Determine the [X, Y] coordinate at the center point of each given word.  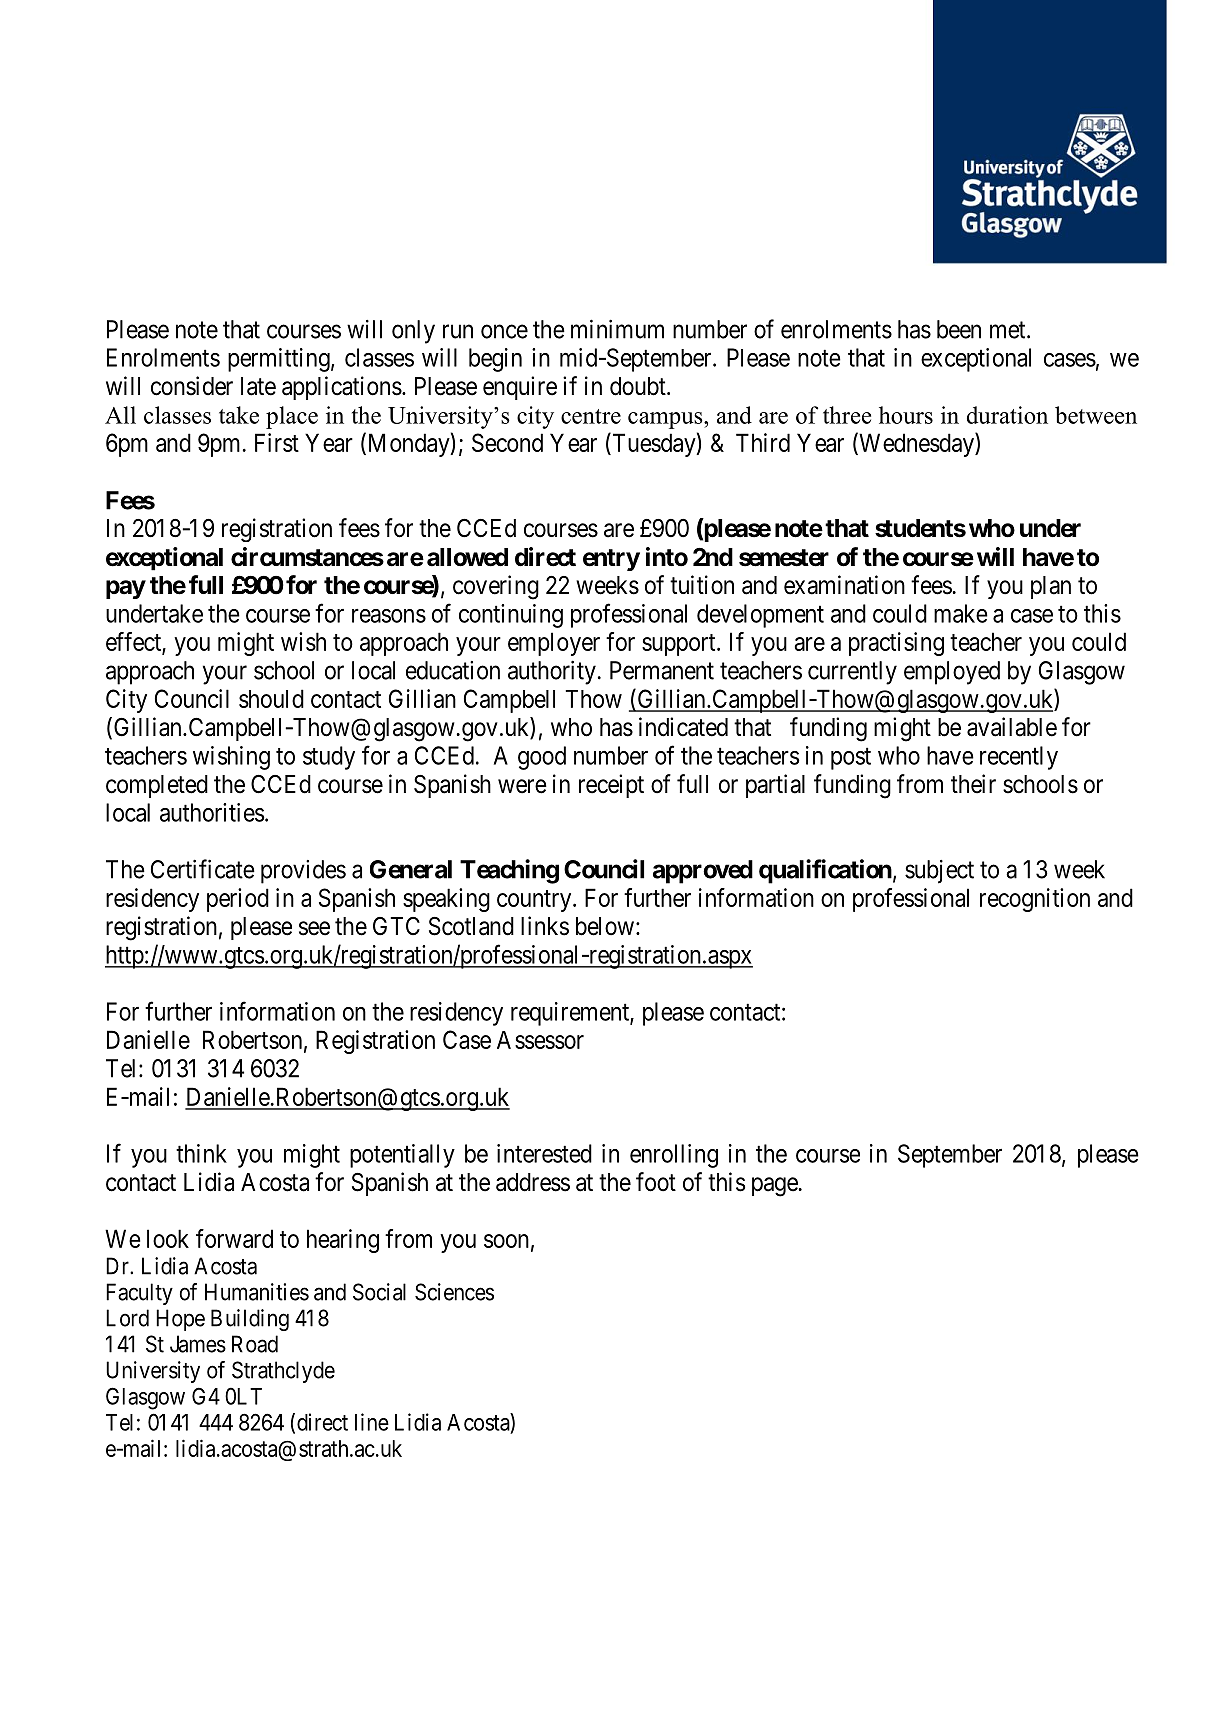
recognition [1035, 900]
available [1012, 727]
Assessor [540, 1040]
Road [255, 1344]
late [258, 386]
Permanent [662, 670]
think [201, 1153]
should [271, 698]
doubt [639, 386]
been [959, 329]
